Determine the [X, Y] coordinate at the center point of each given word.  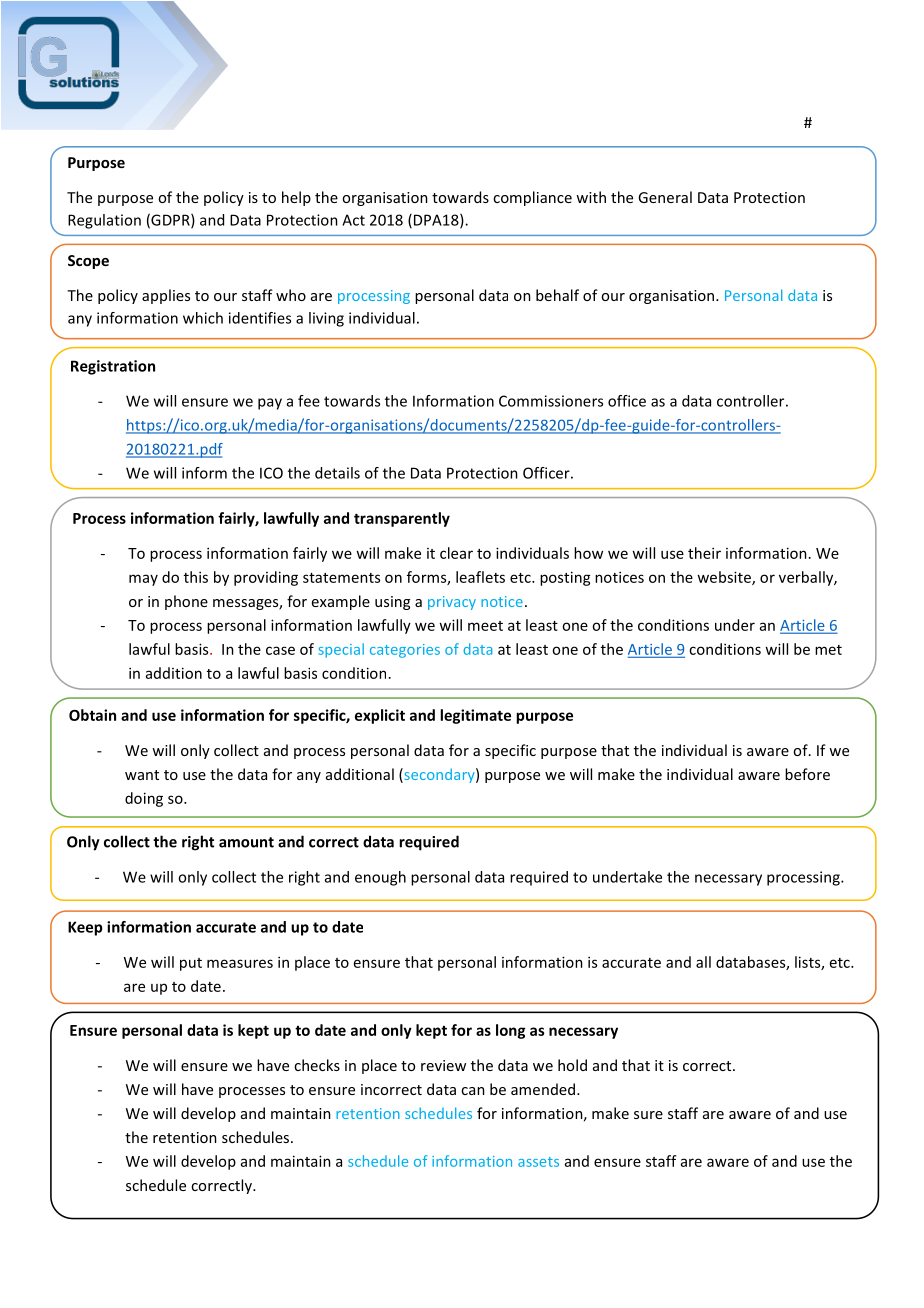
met [828, 650]
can [473, 1091]
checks [317, 1065]
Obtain [92, 715]
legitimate [475, 716]
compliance [532, 198]
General [665, 197]
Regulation [104, 221]
